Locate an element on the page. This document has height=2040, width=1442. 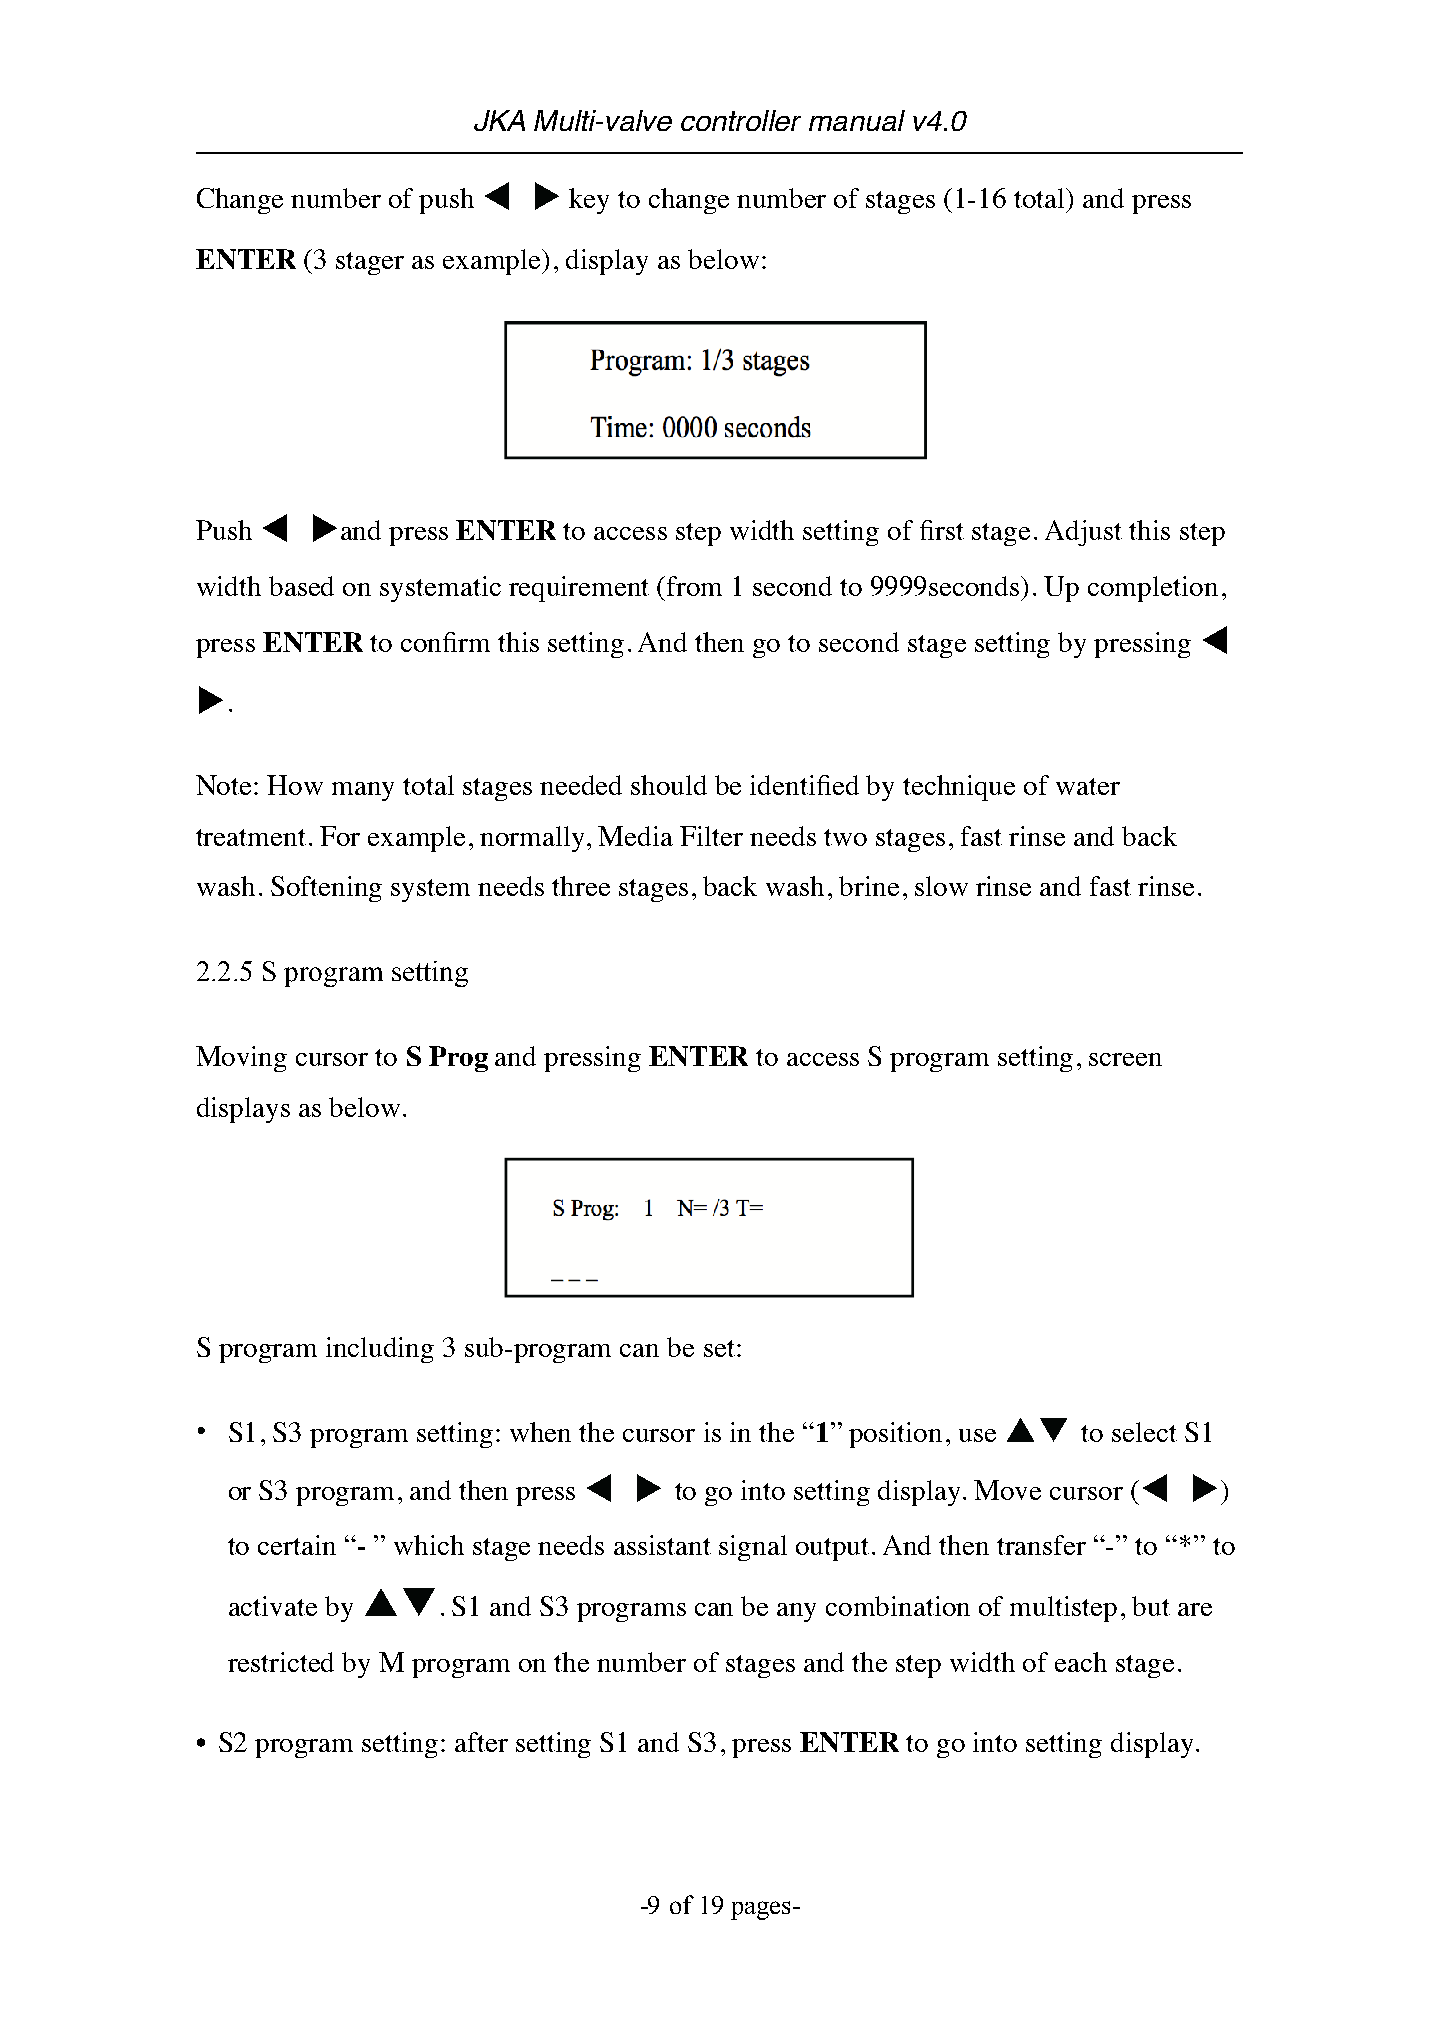
key is located at coordinates (589, 201).
